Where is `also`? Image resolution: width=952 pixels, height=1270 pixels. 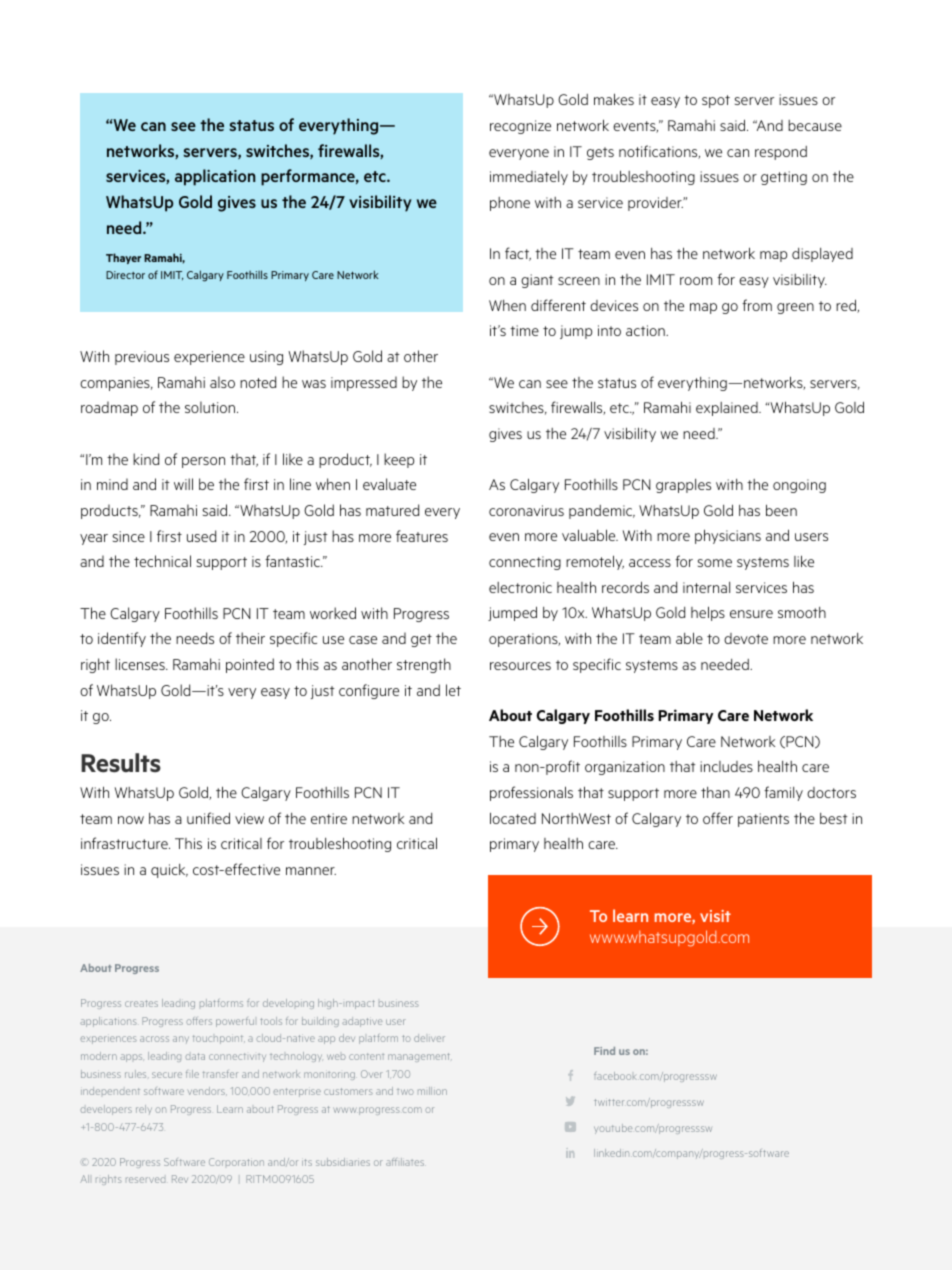 also is located at coordinates (222, 382).
